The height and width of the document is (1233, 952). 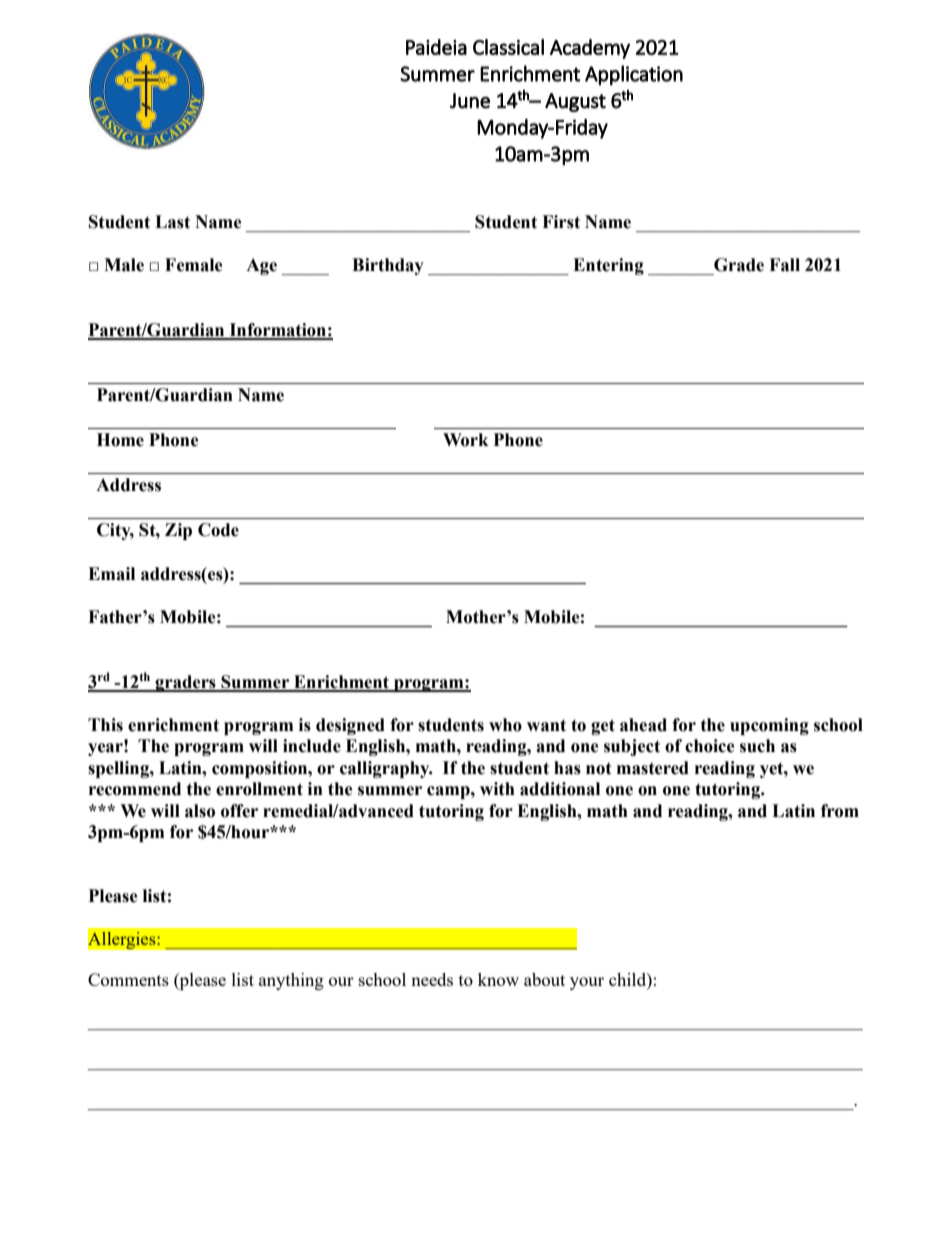 What do you see at coordinates (128, 979) in the document?
I see `Comments` at bounding box center [128, 979].
